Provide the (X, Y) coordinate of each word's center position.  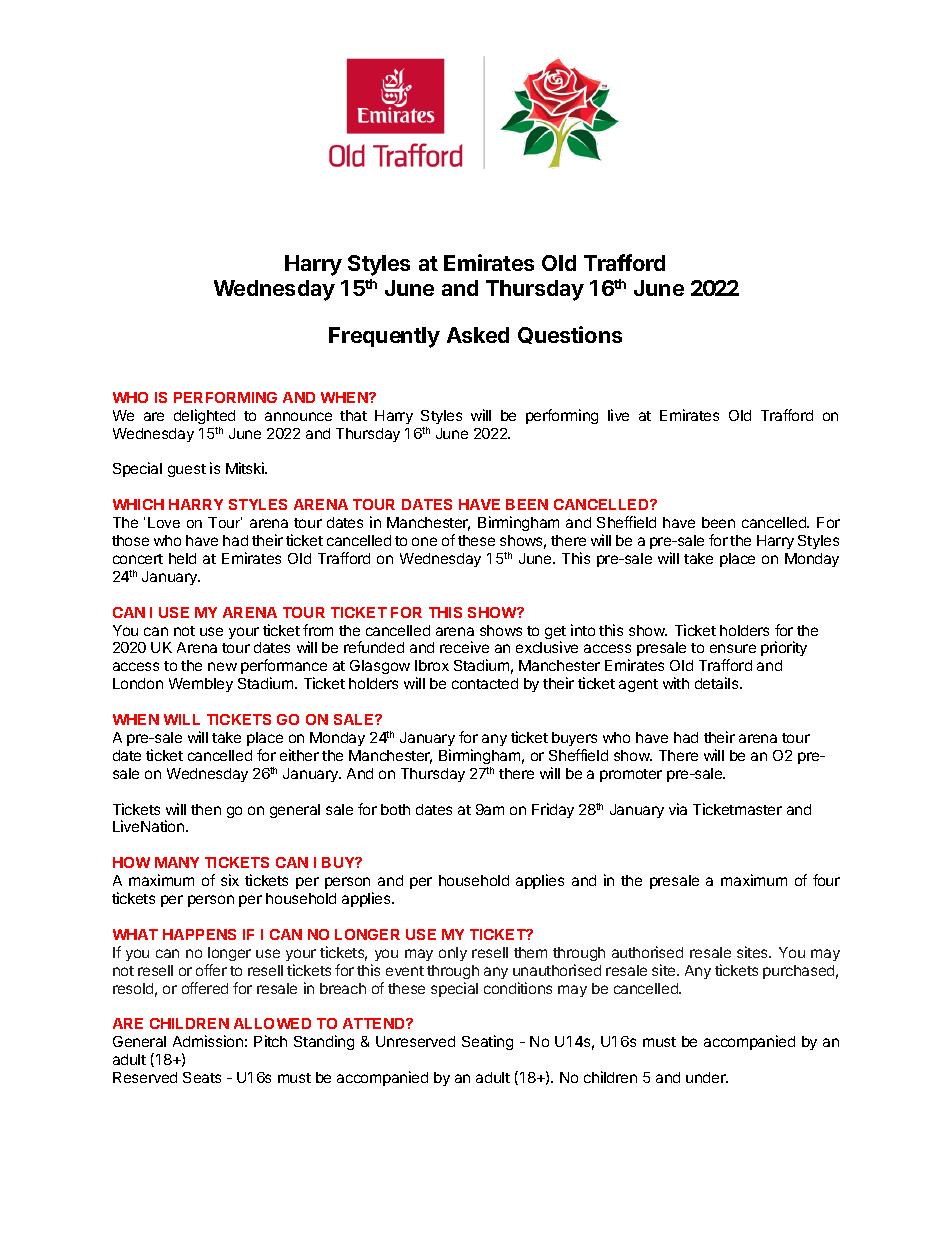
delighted (204, 416)
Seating (487, 1042)
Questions (570, 335)
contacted (485, 683)
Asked (478, 335)
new (222, 666)
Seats (202, 1077)
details (718, 683)
